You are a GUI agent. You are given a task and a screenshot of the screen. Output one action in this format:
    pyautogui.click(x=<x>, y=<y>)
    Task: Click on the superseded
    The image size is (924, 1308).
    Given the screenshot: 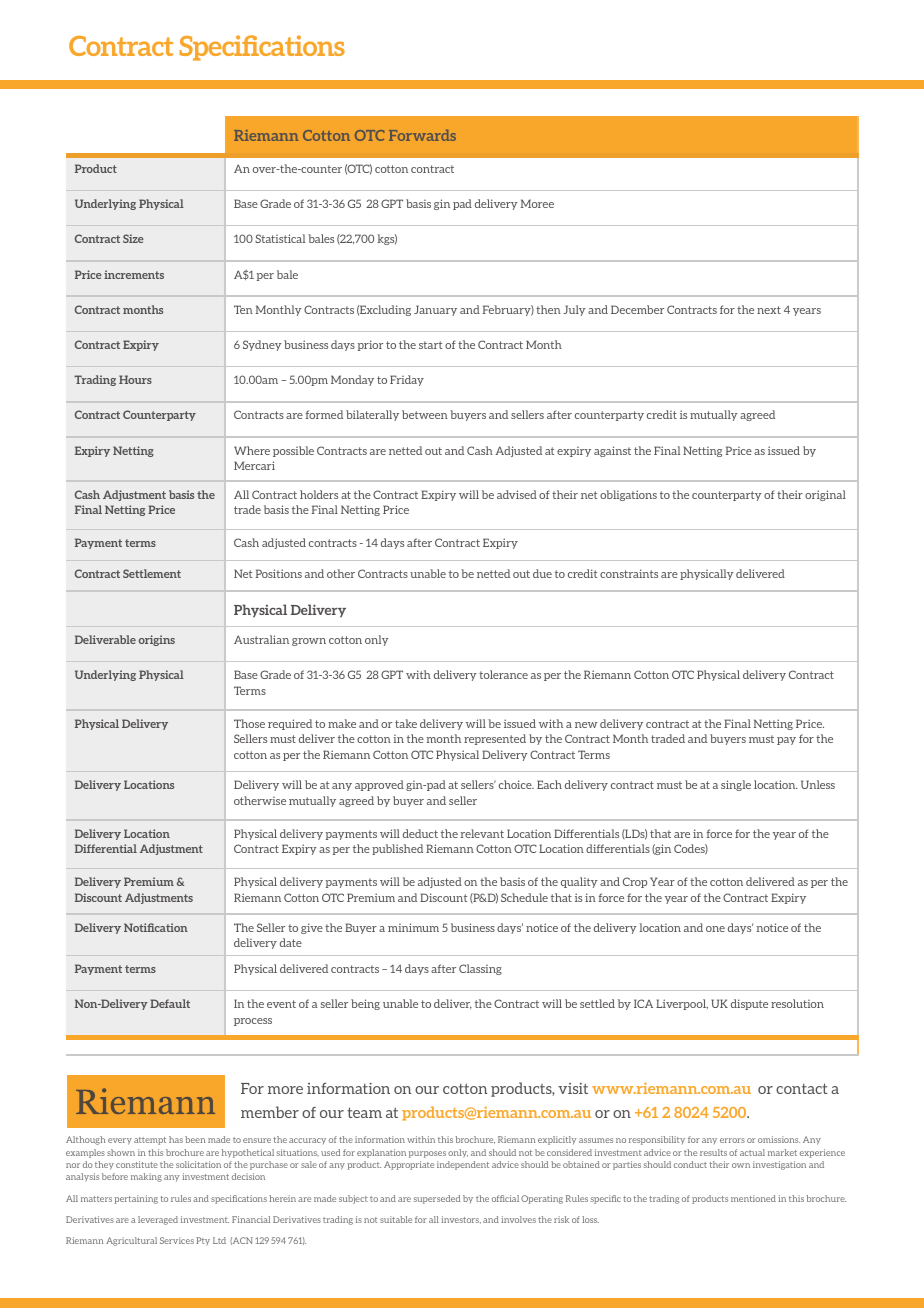 What is the action you would take?
    pyautogui.click(x=437, y=1199)
